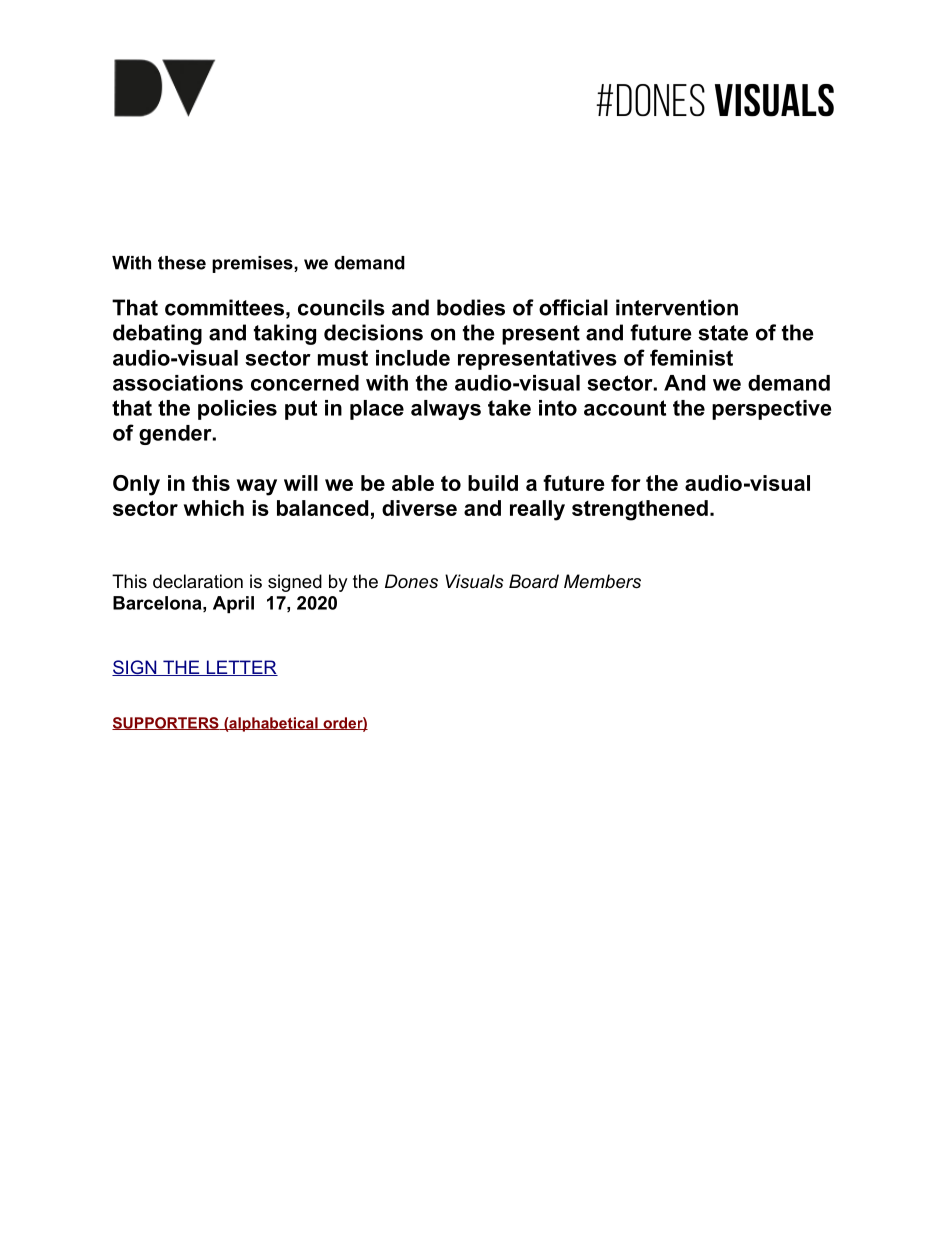  Describe the element at coordinates (214, 508) in the screenshot. I see `which` at that location.
